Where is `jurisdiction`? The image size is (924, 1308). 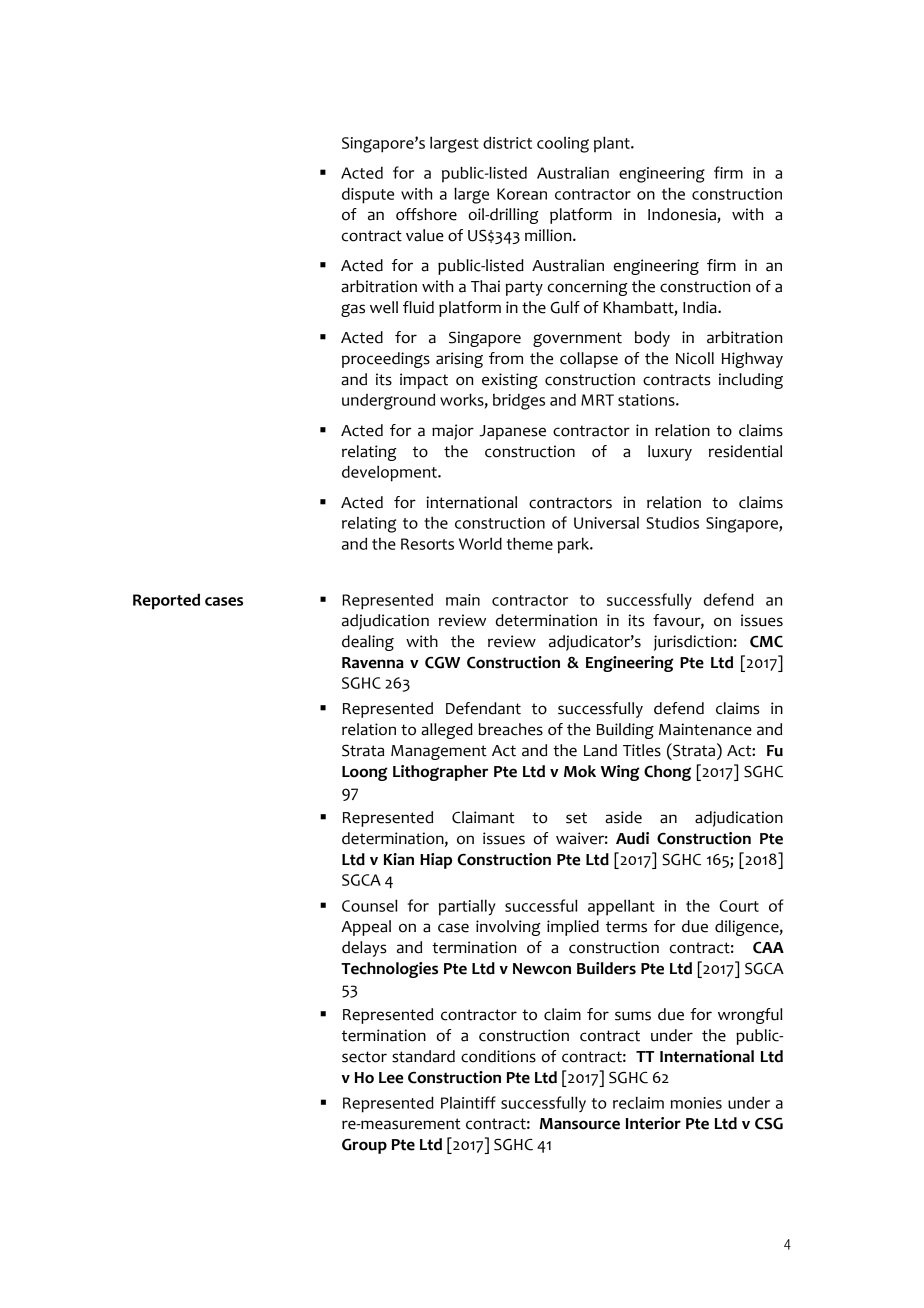
jurisdiction is located at coordinates (693, 643).
